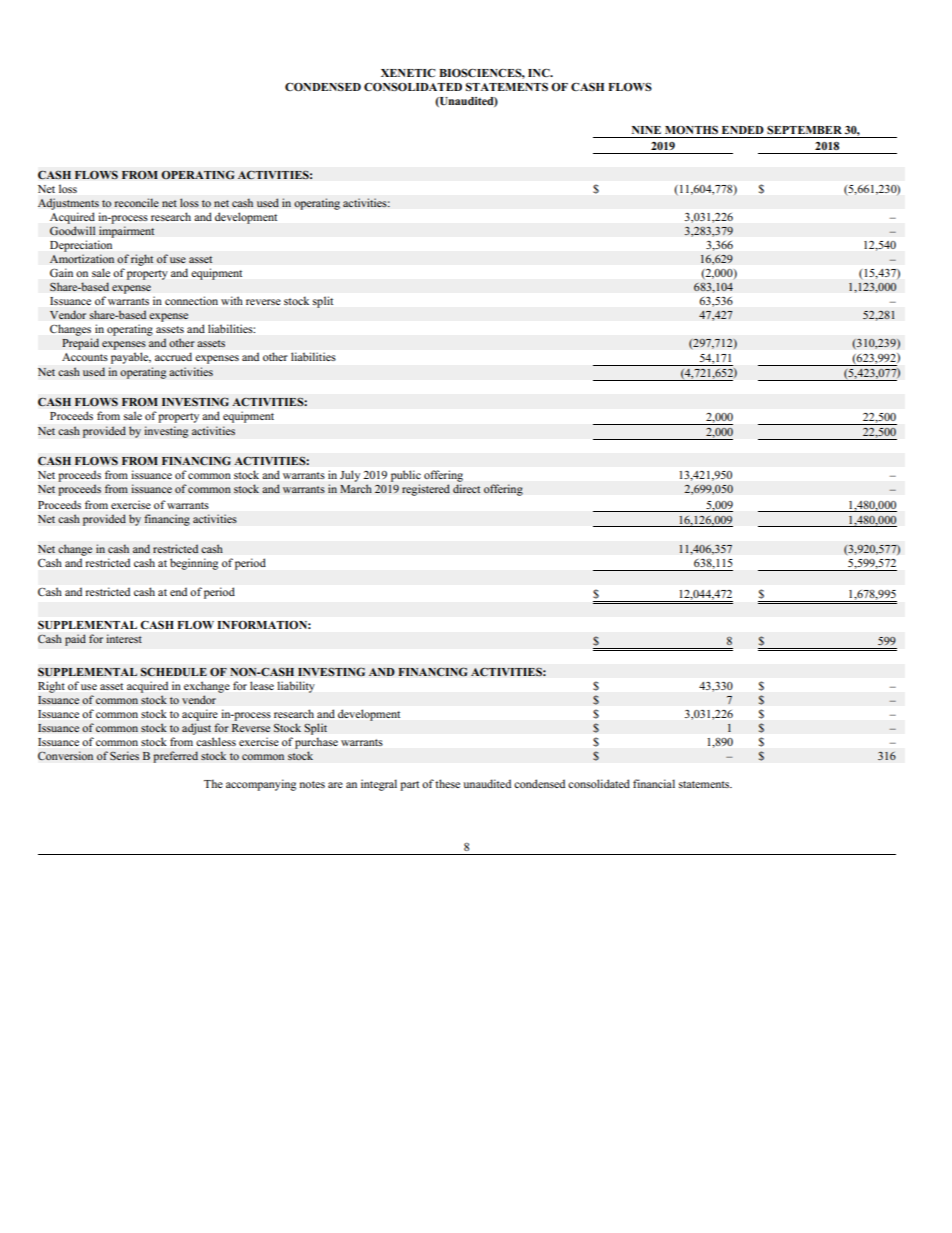 This screenshot has height=1233, width=952. What do you see at coordinates (691, 129) in the screenshot?
I see `MONTHS` at bounding box center [691, 129].
